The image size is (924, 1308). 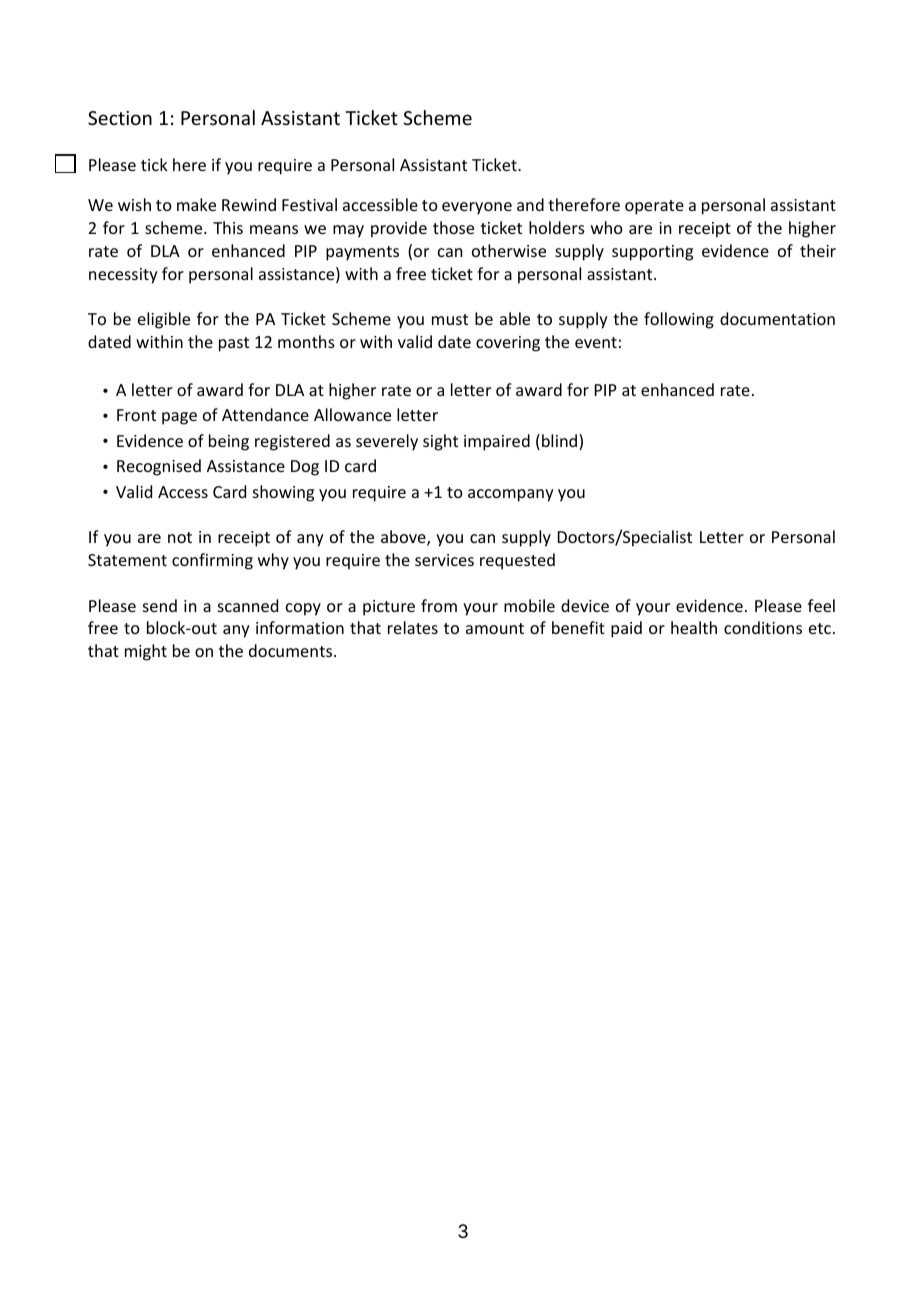 What do you see at coordinates (530, 204) in the page?
I see `and` at bounding box center [530, 204].
